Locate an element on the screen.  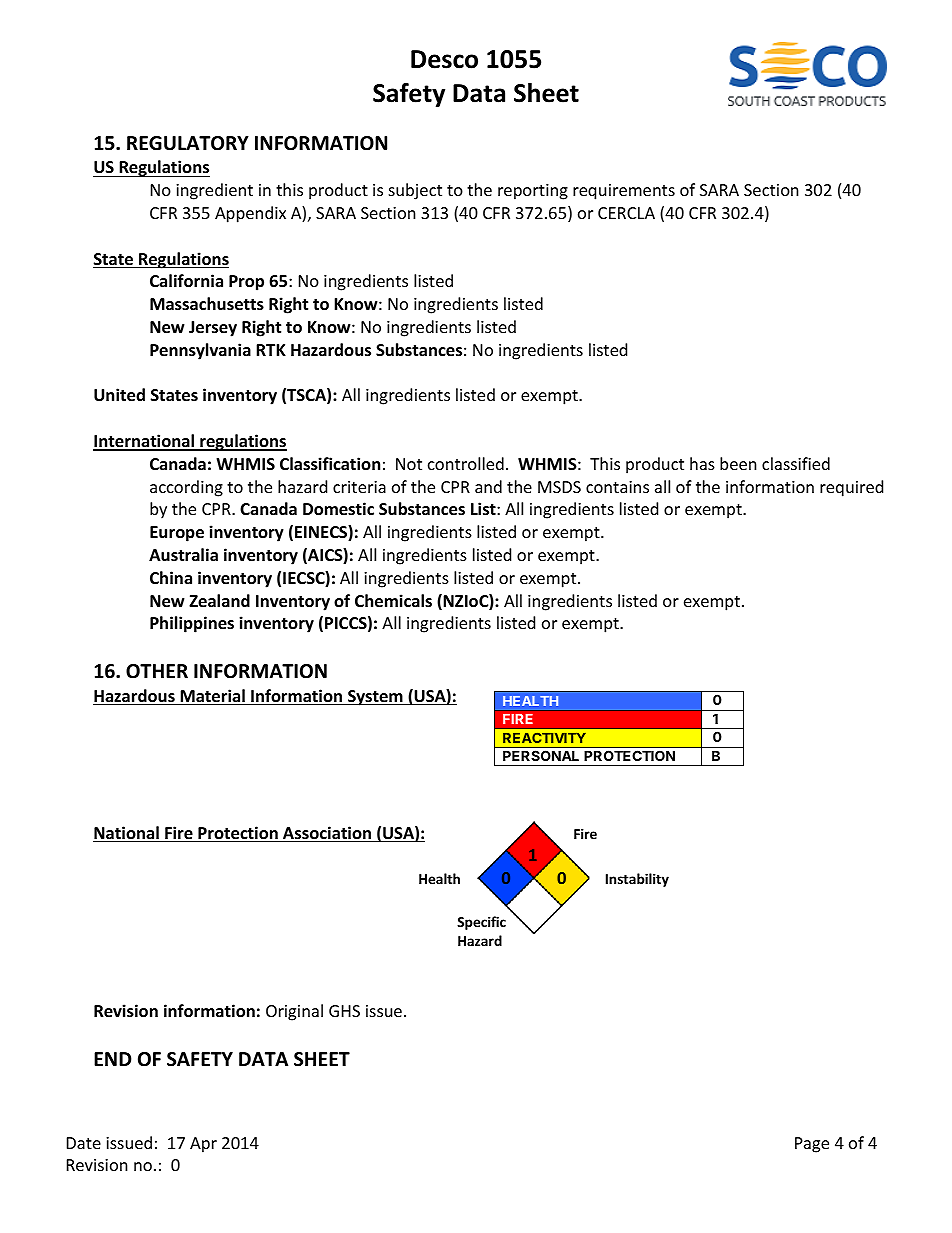
controlled is located at coordinates (466, 463).
